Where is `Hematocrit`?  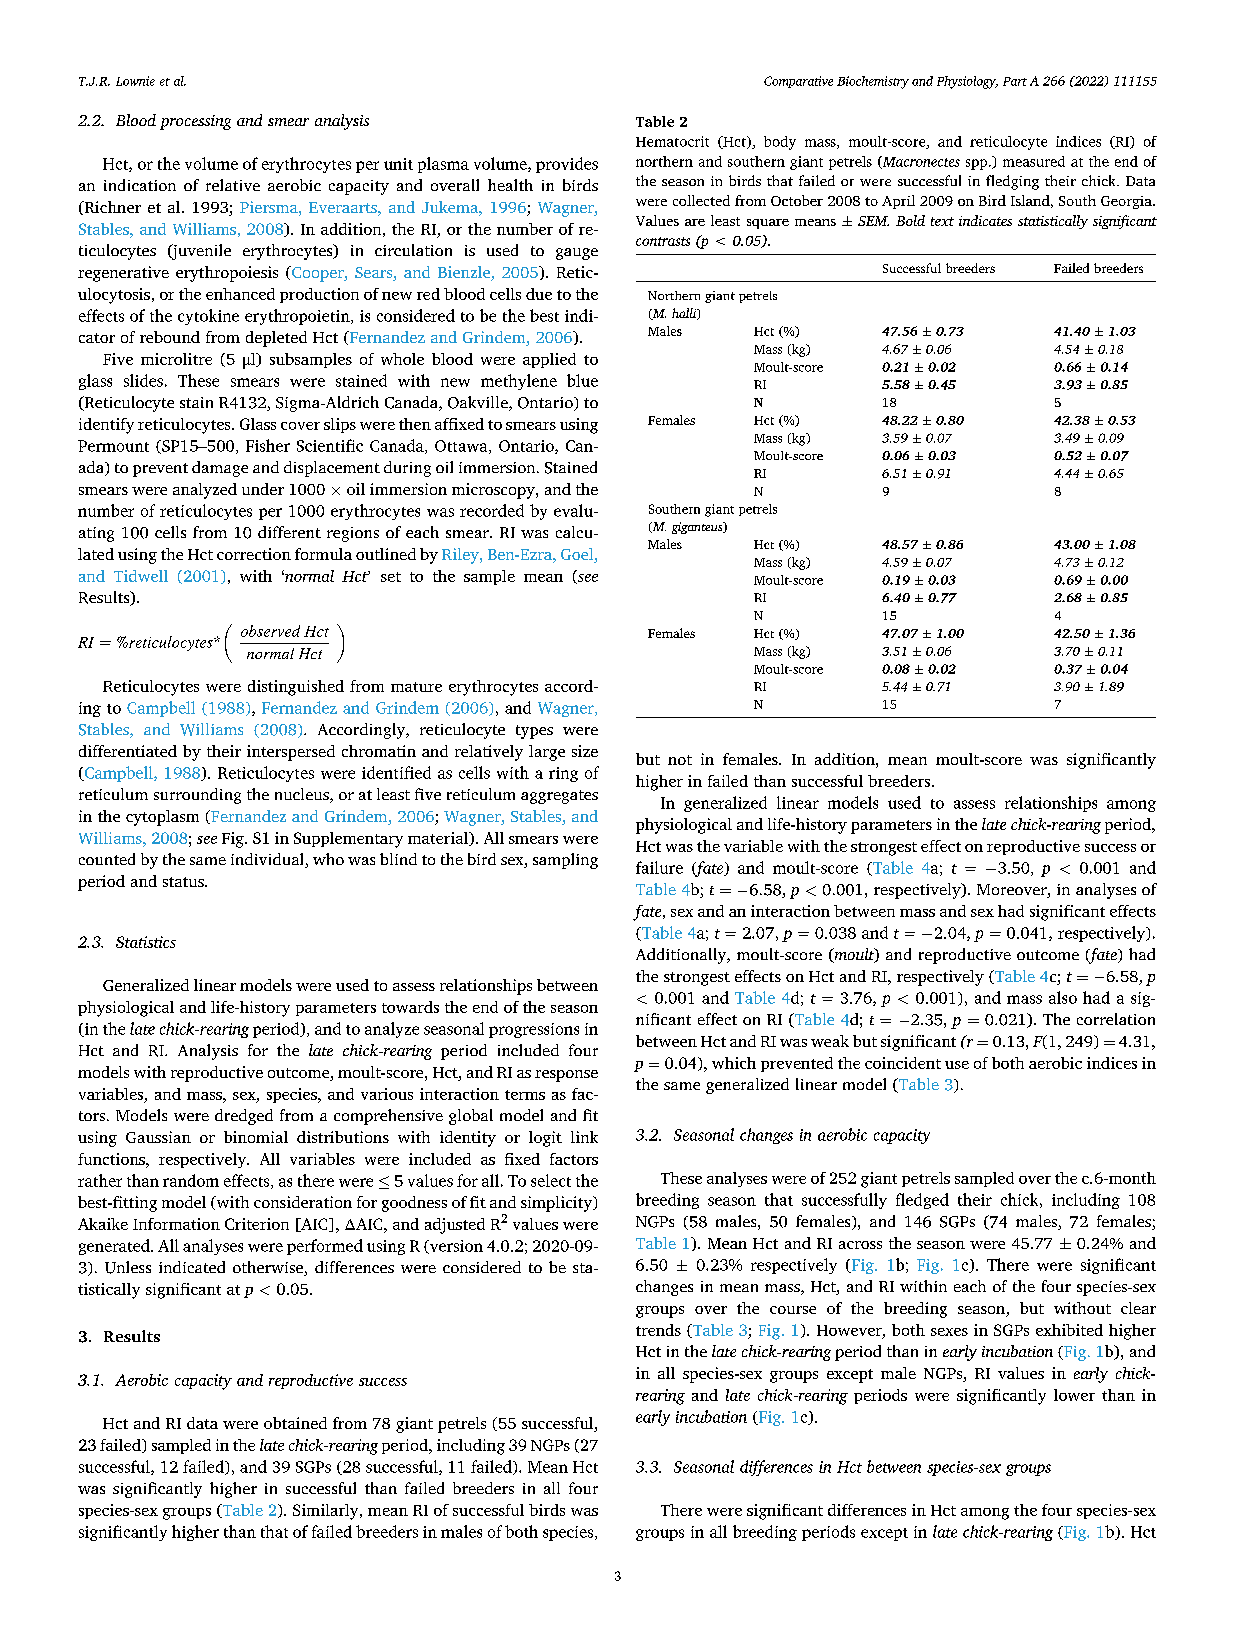
Hematocrit is located at coordinates (672, 141).
